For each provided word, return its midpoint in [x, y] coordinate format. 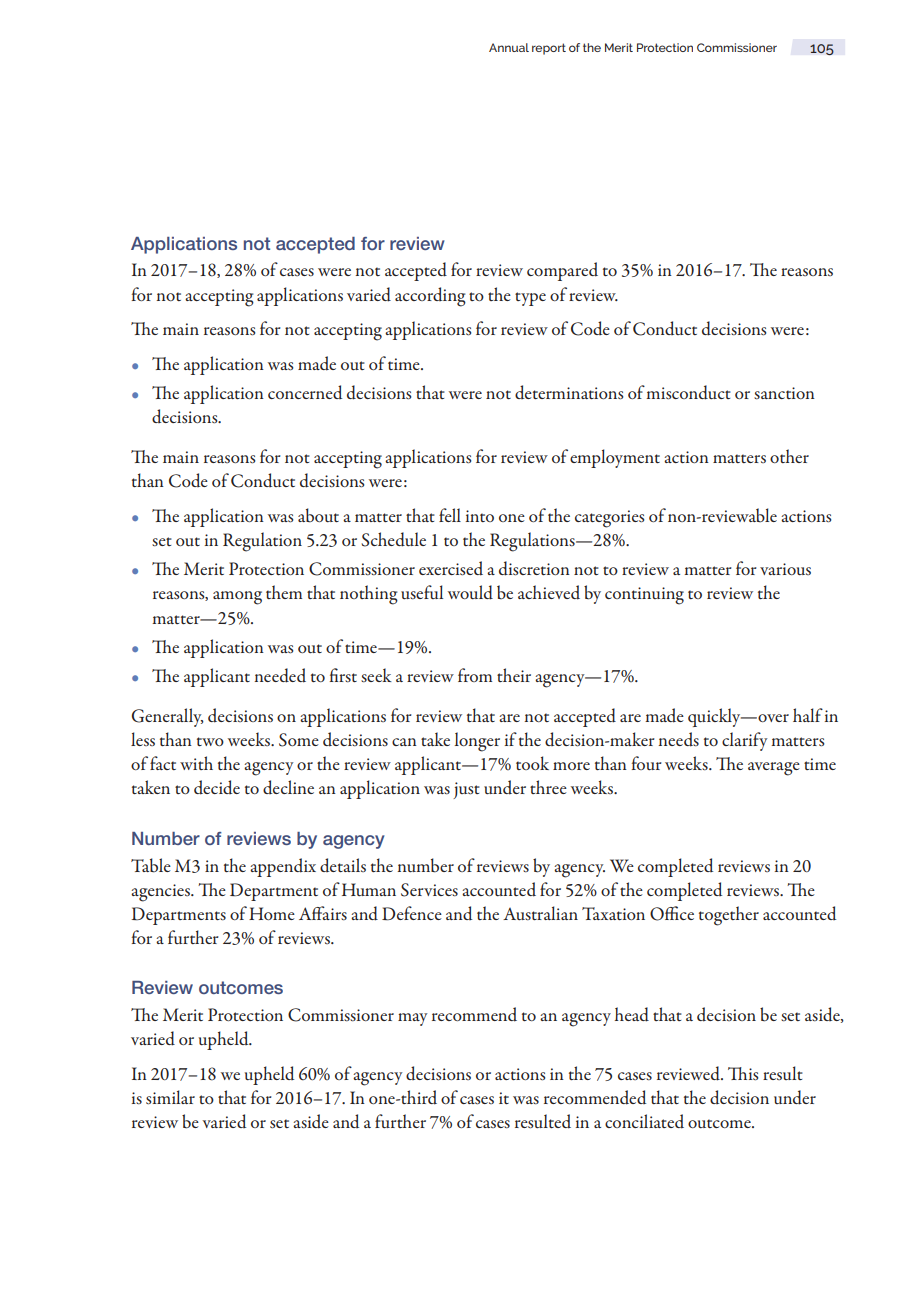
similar [170, 1097]
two [210, 741]
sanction [784, 393]
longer [477, 742]
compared [562, 271]
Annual [509, 47]
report [549, 49]
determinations [569, 392]
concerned [305, 392]
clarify [744, 741]
